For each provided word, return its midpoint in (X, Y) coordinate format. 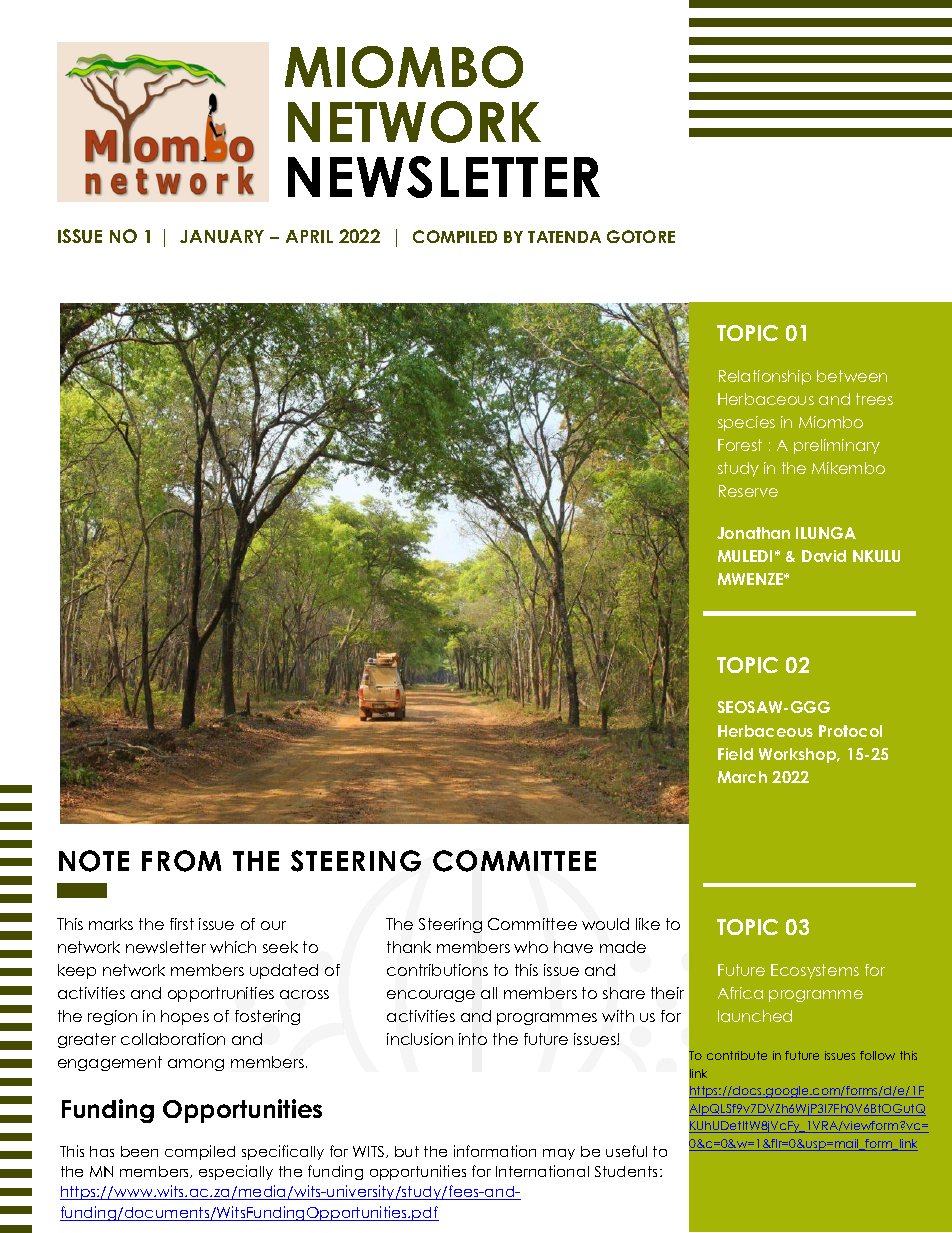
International (542, 1171)
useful (626, 1151)
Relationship (765, 377)
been (139, 1151)
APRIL (309, 236)
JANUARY (222, 236)
